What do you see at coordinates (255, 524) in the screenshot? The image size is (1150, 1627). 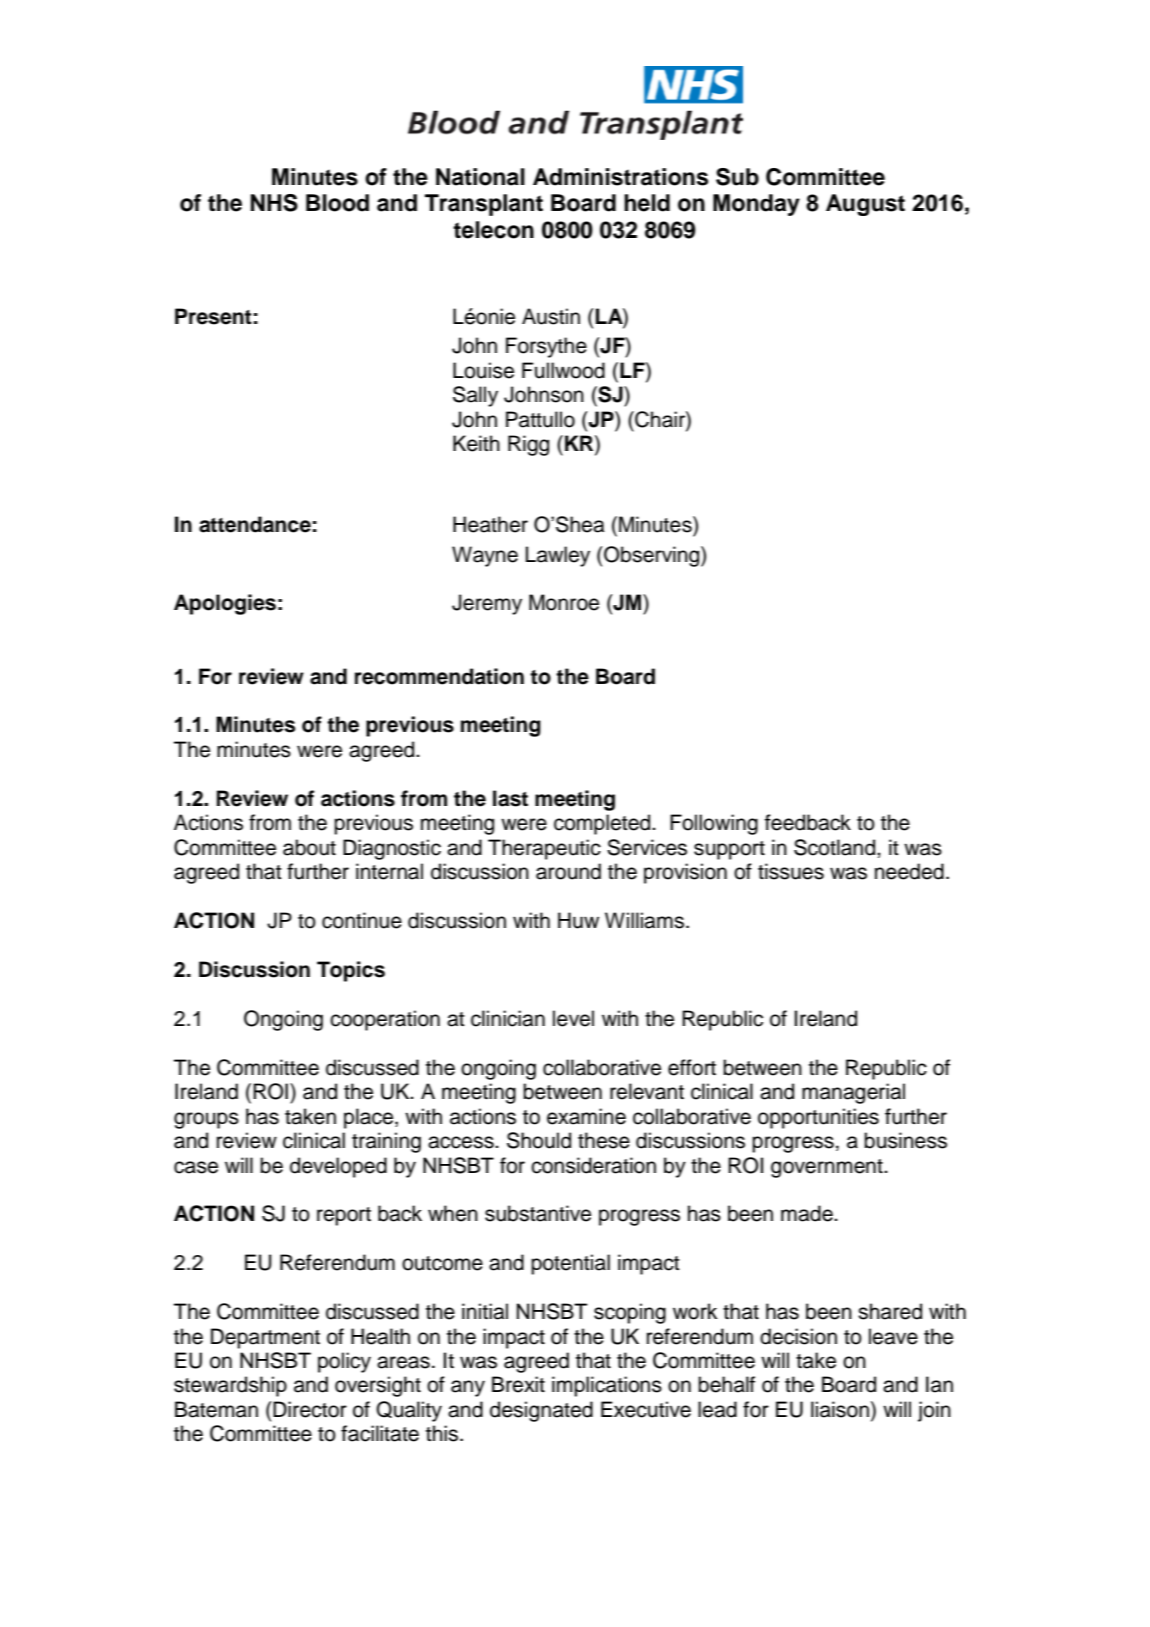 I see `attendance` at bounding box center [255, 524].
